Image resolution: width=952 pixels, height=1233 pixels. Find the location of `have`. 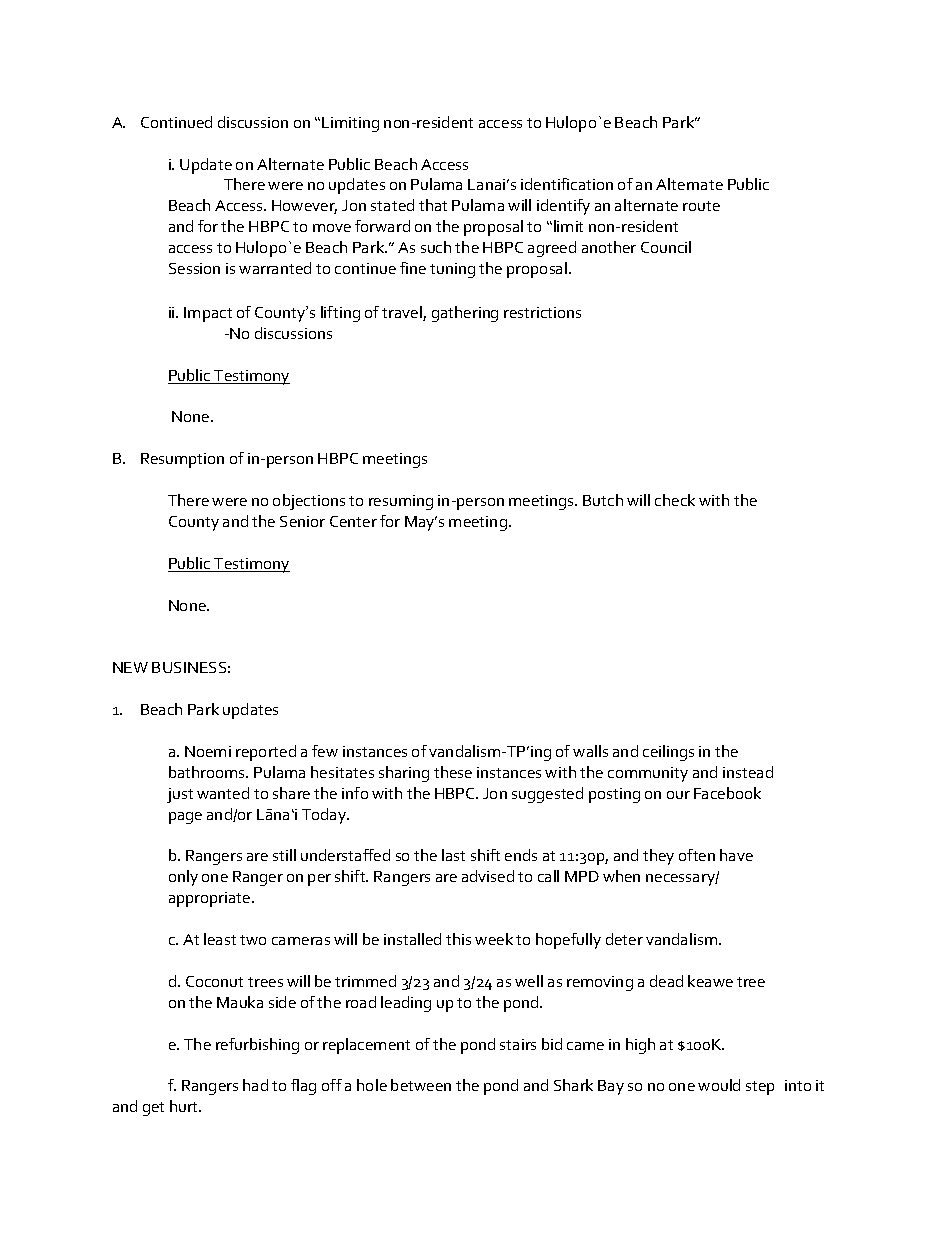

have is located at coordinates (736, 855).
